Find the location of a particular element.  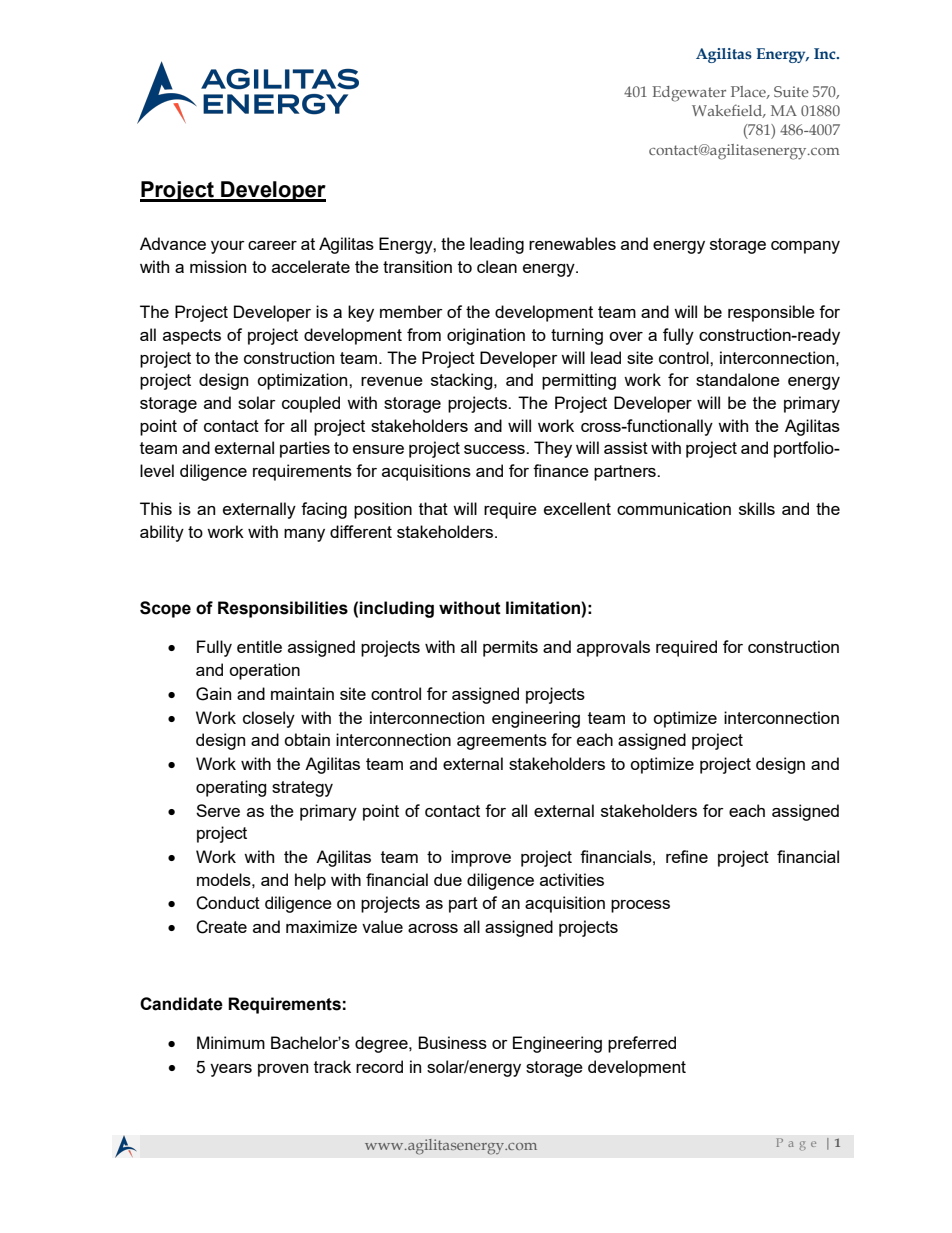

Edgewater is located at coordinates (689, 94).
